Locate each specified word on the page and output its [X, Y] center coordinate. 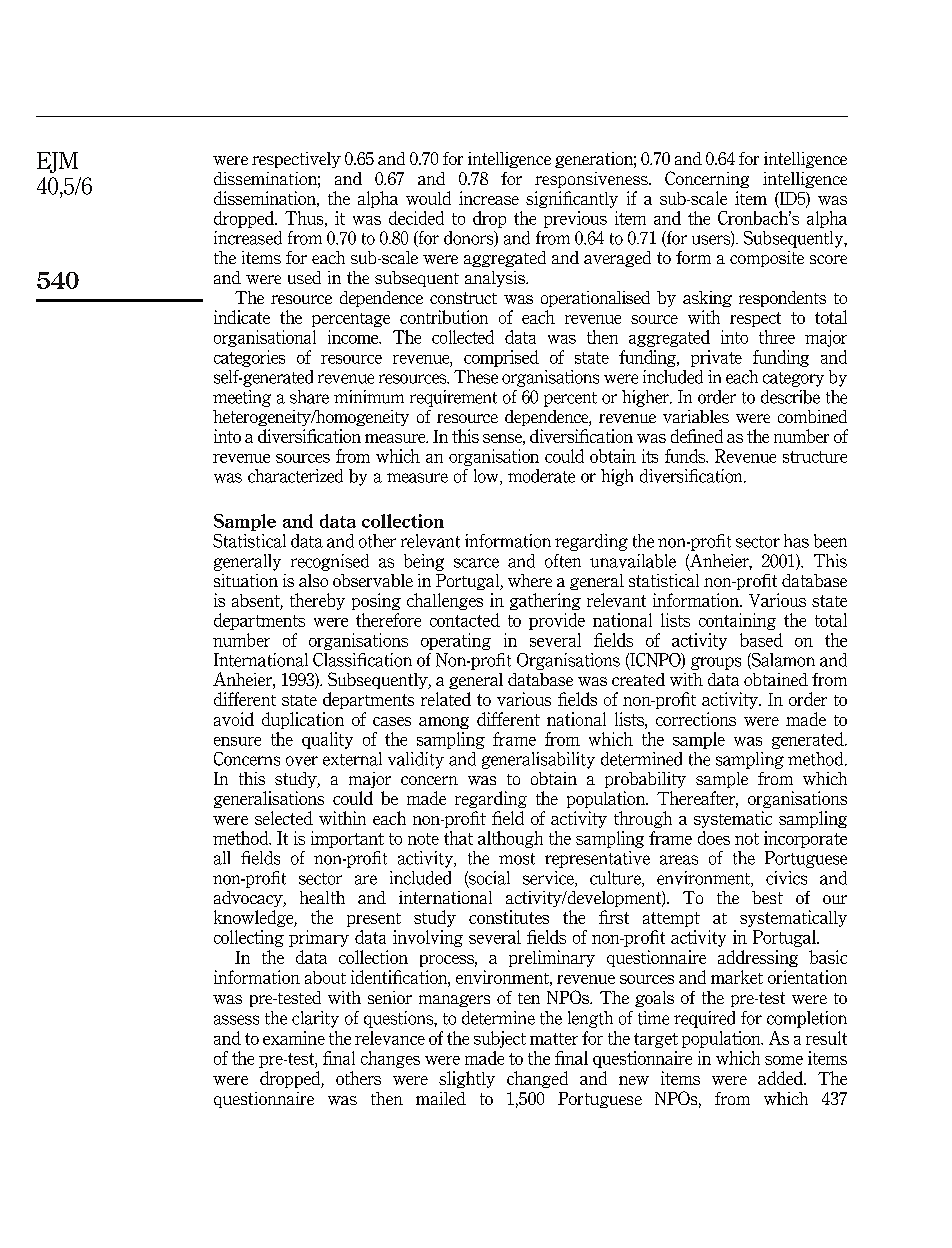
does [714, 838]
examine [294, 1038]
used [304, 277]
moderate [541, 476]
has [796, 541]
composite [767, 259]
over [302, 761]
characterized [295, 476]
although [510, 839]
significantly [572, 199]
